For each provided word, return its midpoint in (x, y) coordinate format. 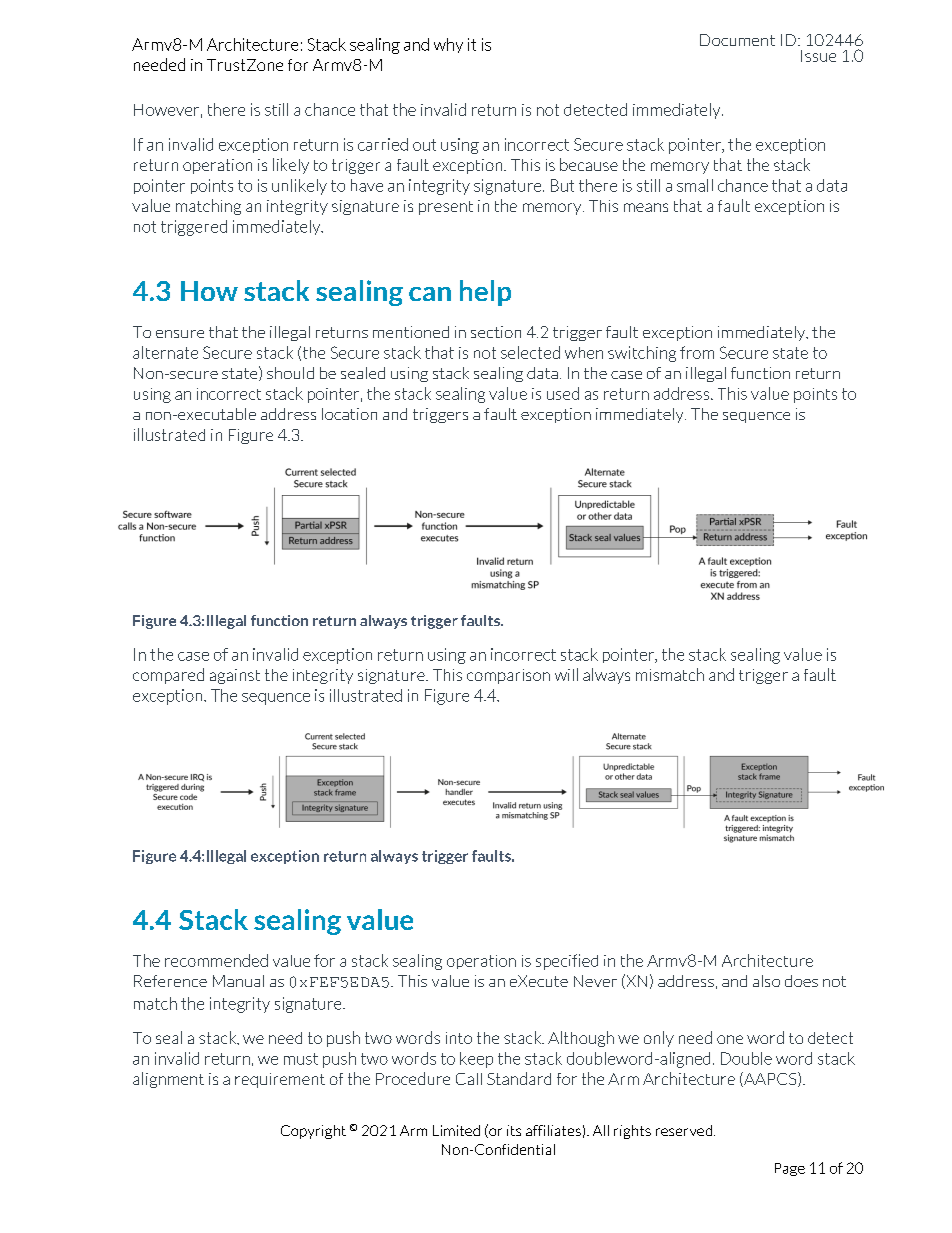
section (496, 332)
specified (567, 962)
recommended (216, 960)
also (766, 981)
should (290, 373)
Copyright (313, 1132)
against (235, 676)
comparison (508, 676)
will (566, 674)
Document (737, 40)
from (697, 352)
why (448, 45)
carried (383, 144)
